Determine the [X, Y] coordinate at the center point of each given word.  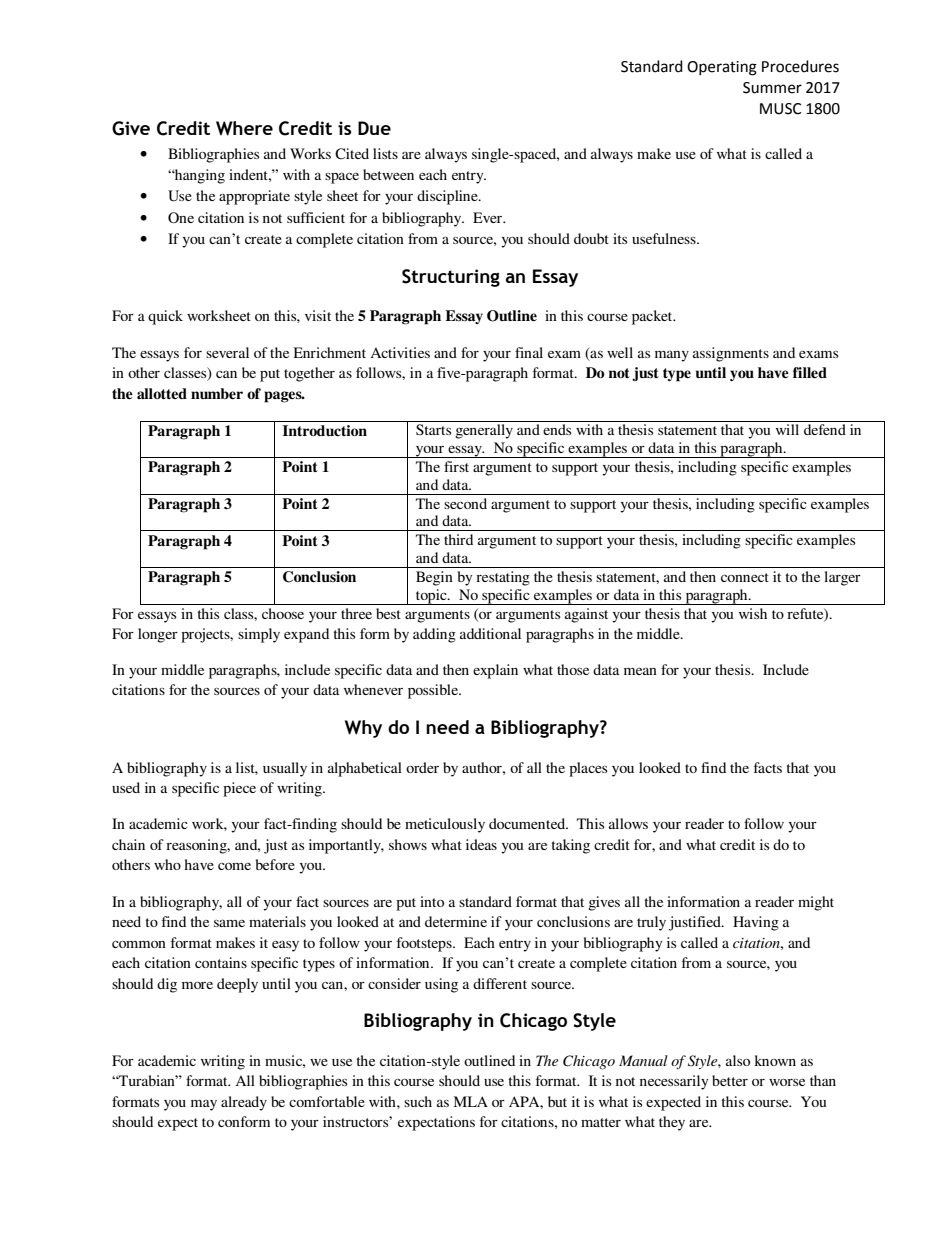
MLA [471, 1101]
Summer [772, 88]
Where [244, 128]
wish [753, 613]
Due [374, 128]
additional [490, 633]
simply [259, 635]
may [204, 1105]
